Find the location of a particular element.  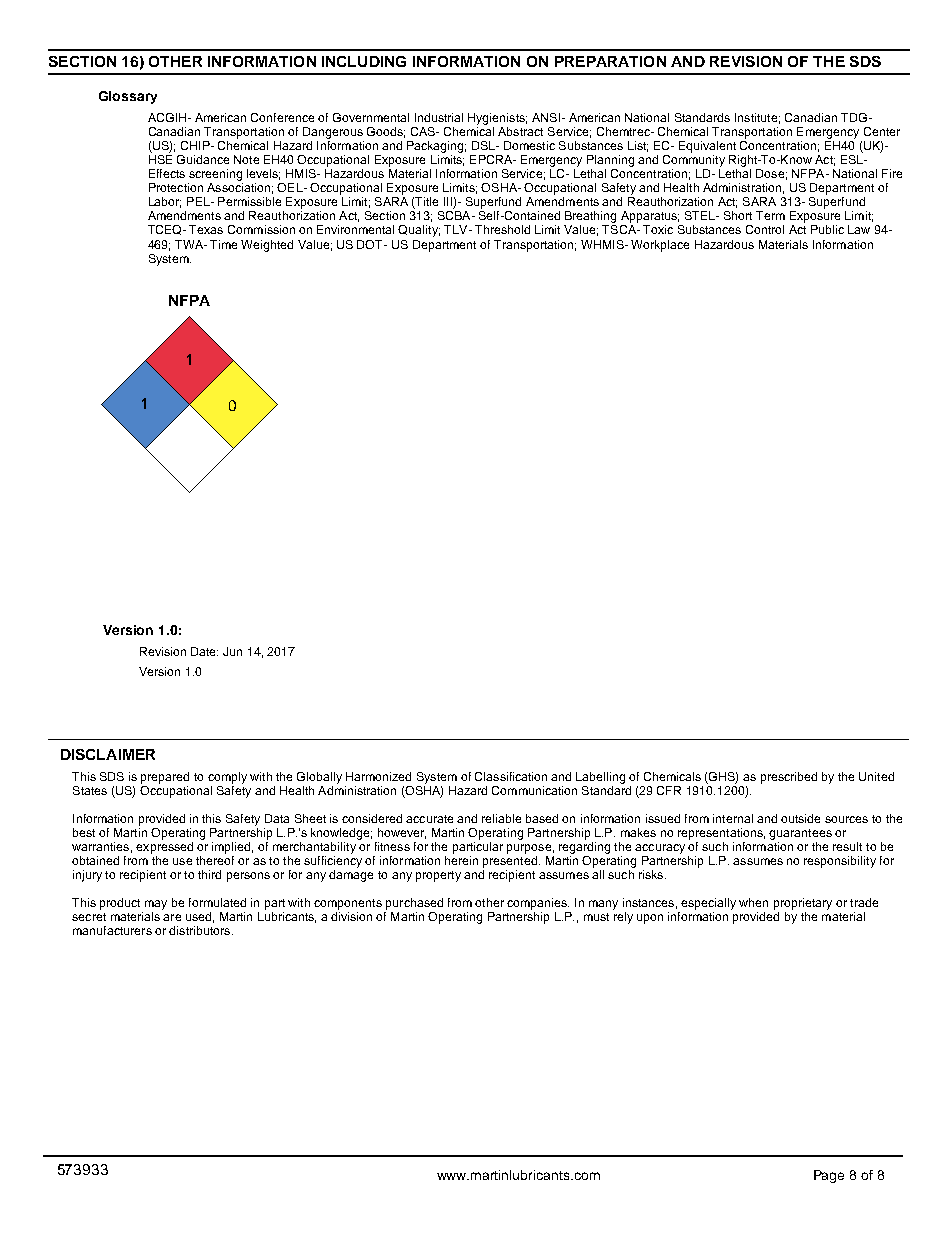

Date is located at coordinates (204, 651).
